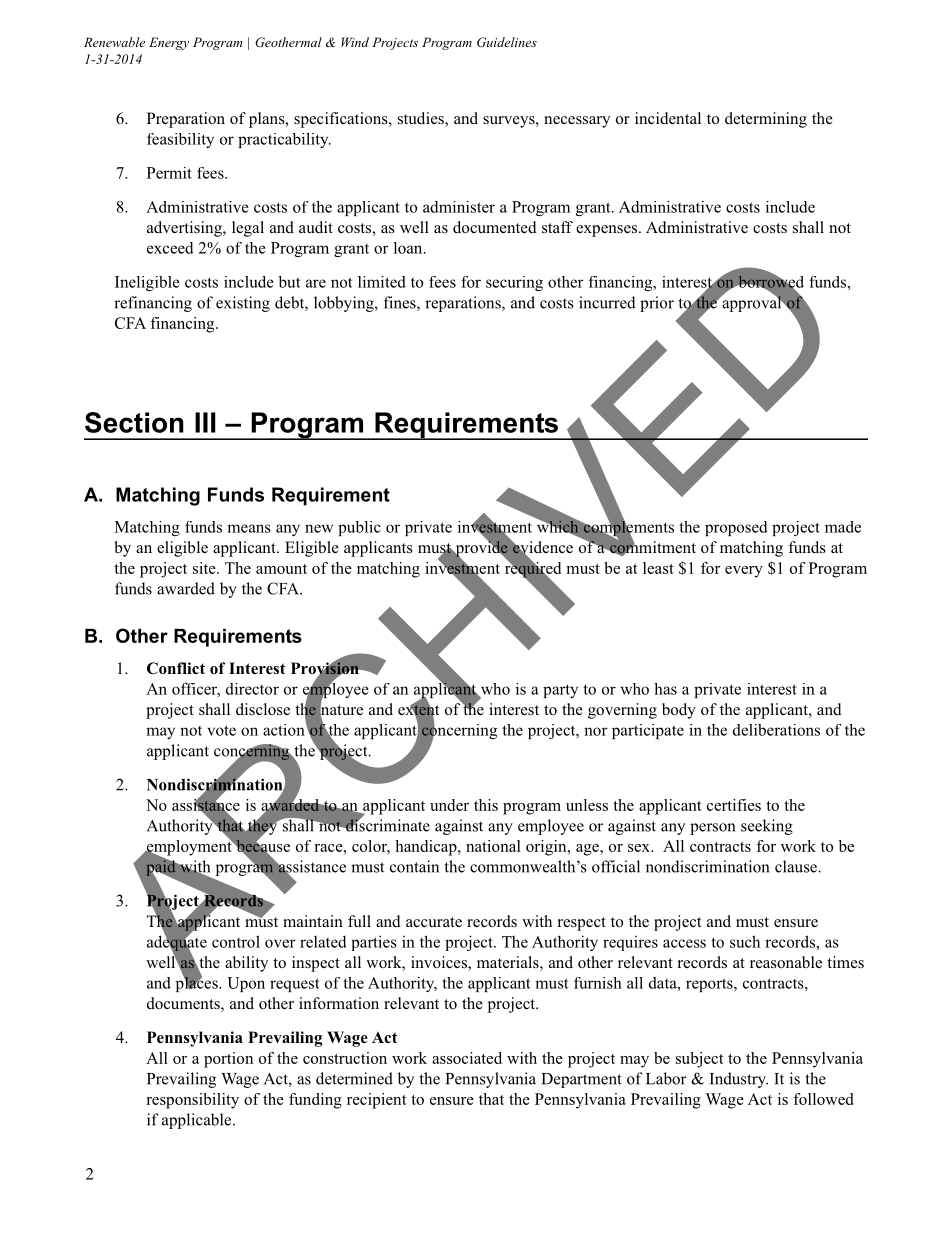  Describe the element at coordinates (169, 43) in the screenshot. I see `Energy` at that location.
